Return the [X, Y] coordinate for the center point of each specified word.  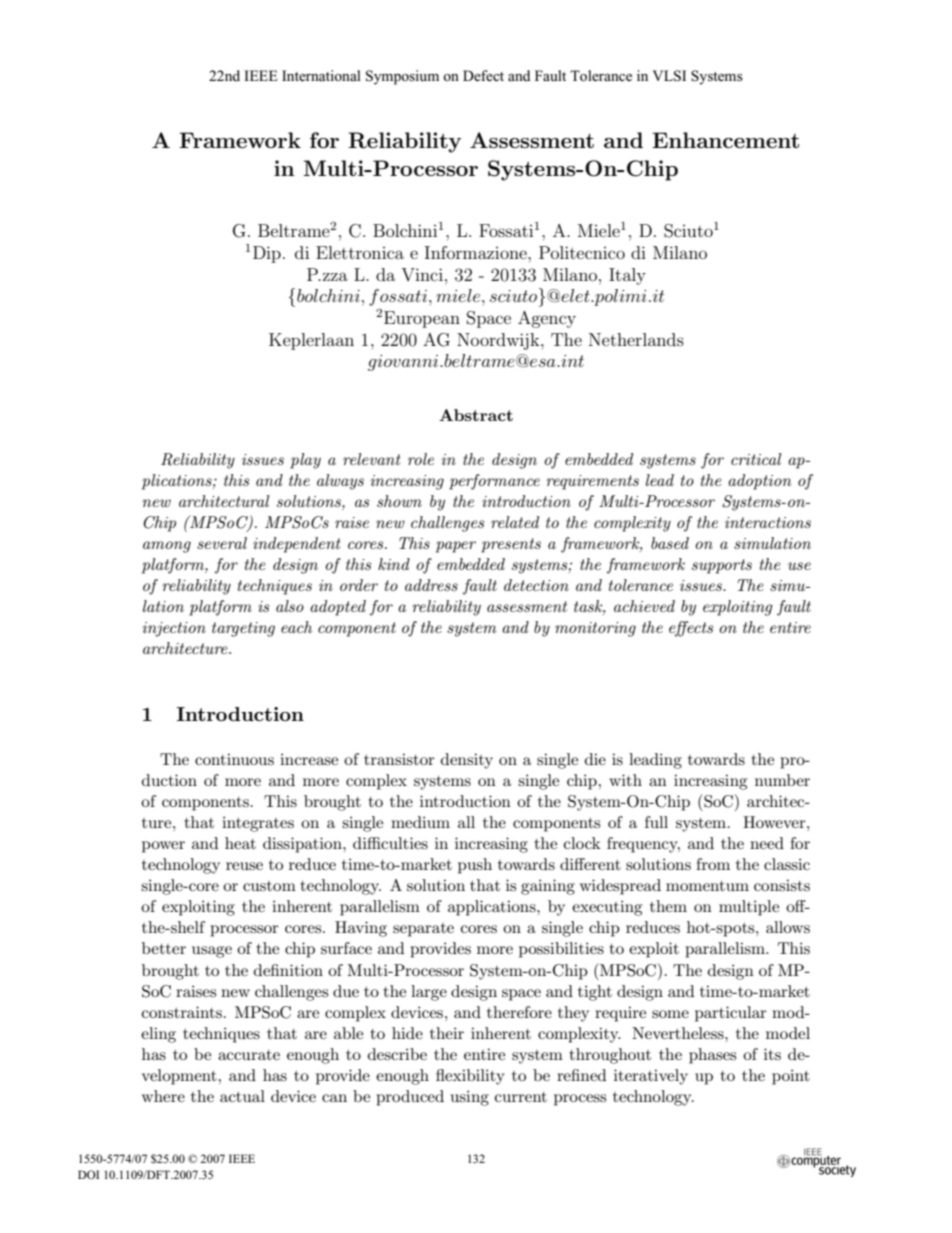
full [656, 822]
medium [420, 822]
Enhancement [725, 140]
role [421, 459]
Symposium [402, 77]
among [167, 547]
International [321, 75]
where [163, 1096]
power [163, 847]
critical [756, 459]
